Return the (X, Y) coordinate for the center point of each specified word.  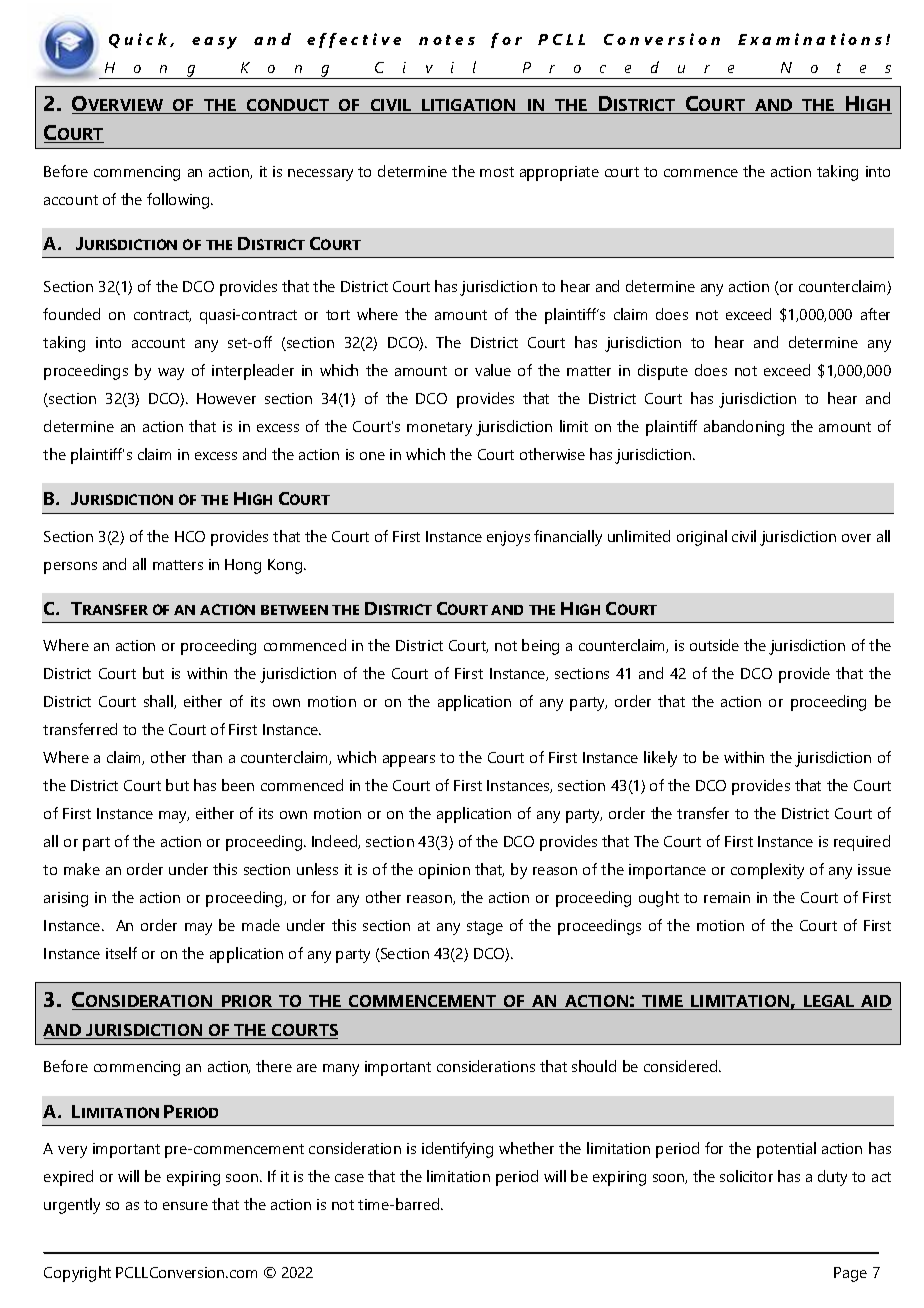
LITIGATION (469, 106)
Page (850, 1274)
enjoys (508, 538)
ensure (185, 1206)
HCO (190, 536)
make (82, 869)
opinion (444, 871)
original (702, 538)
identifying (457, 1150)
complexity (767, 871)
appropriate (559, 173)
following (179, 201)
